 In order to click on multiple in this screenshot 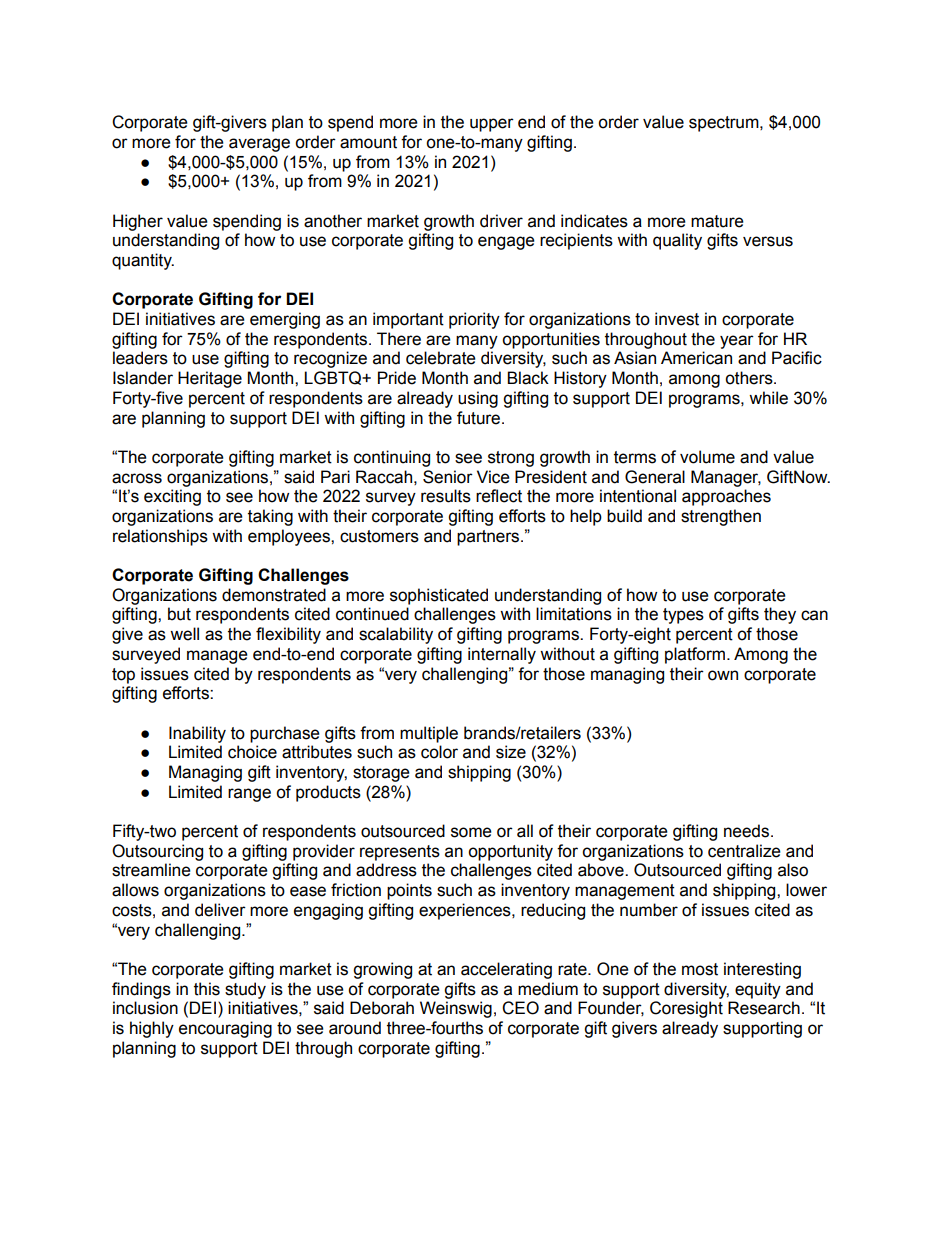, I will do `click(429, 734)`.
